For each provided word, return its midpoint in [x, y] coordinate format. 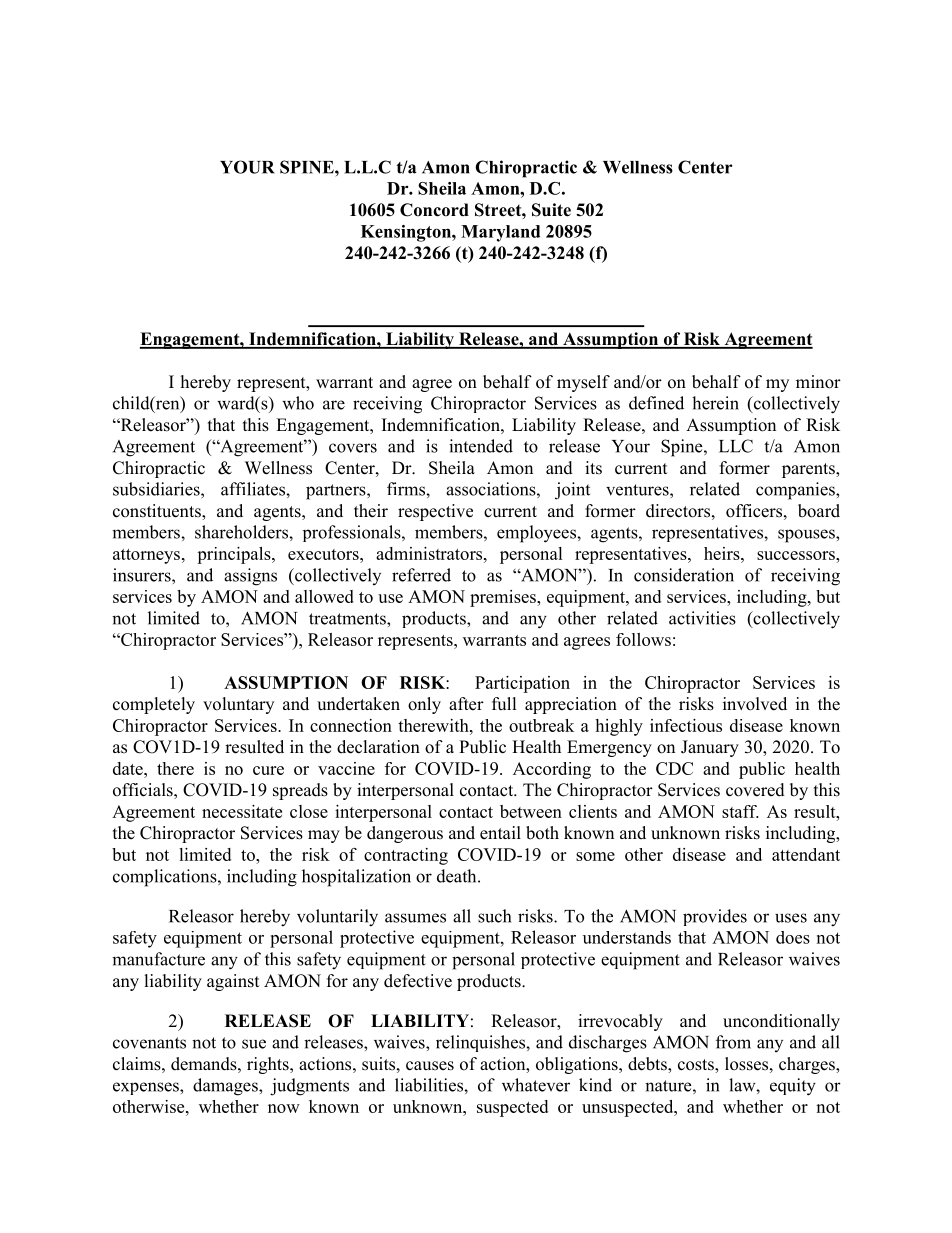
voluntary [238, 705]
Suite [551, 210]
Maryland [500, 233]
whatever [536, 1085]
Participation [522, 684]
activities [702, 618]
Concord [434, 210]
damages [226, 1087]
